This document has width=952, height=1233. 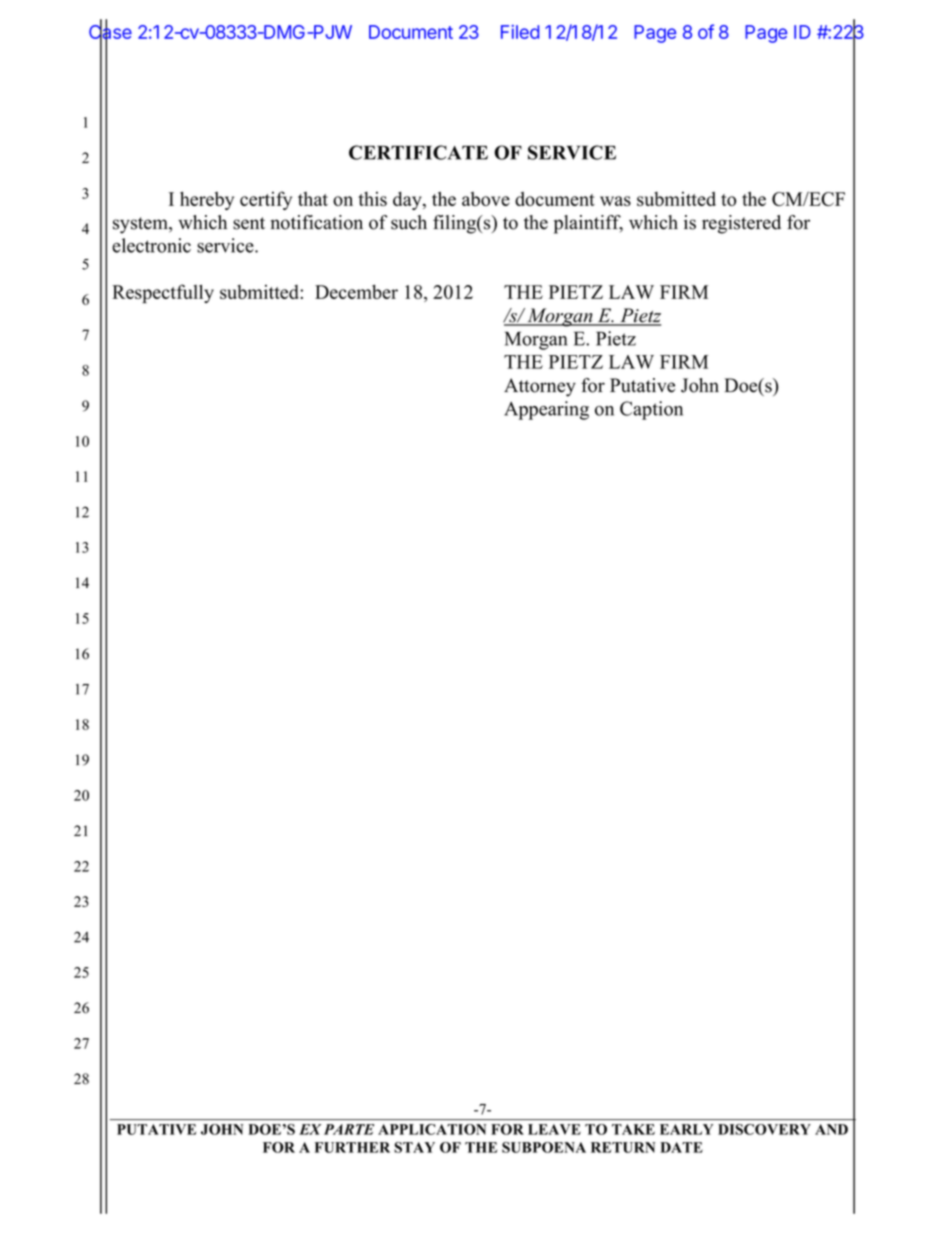 I want to click on Appearing, so click(x=546, y=410).
